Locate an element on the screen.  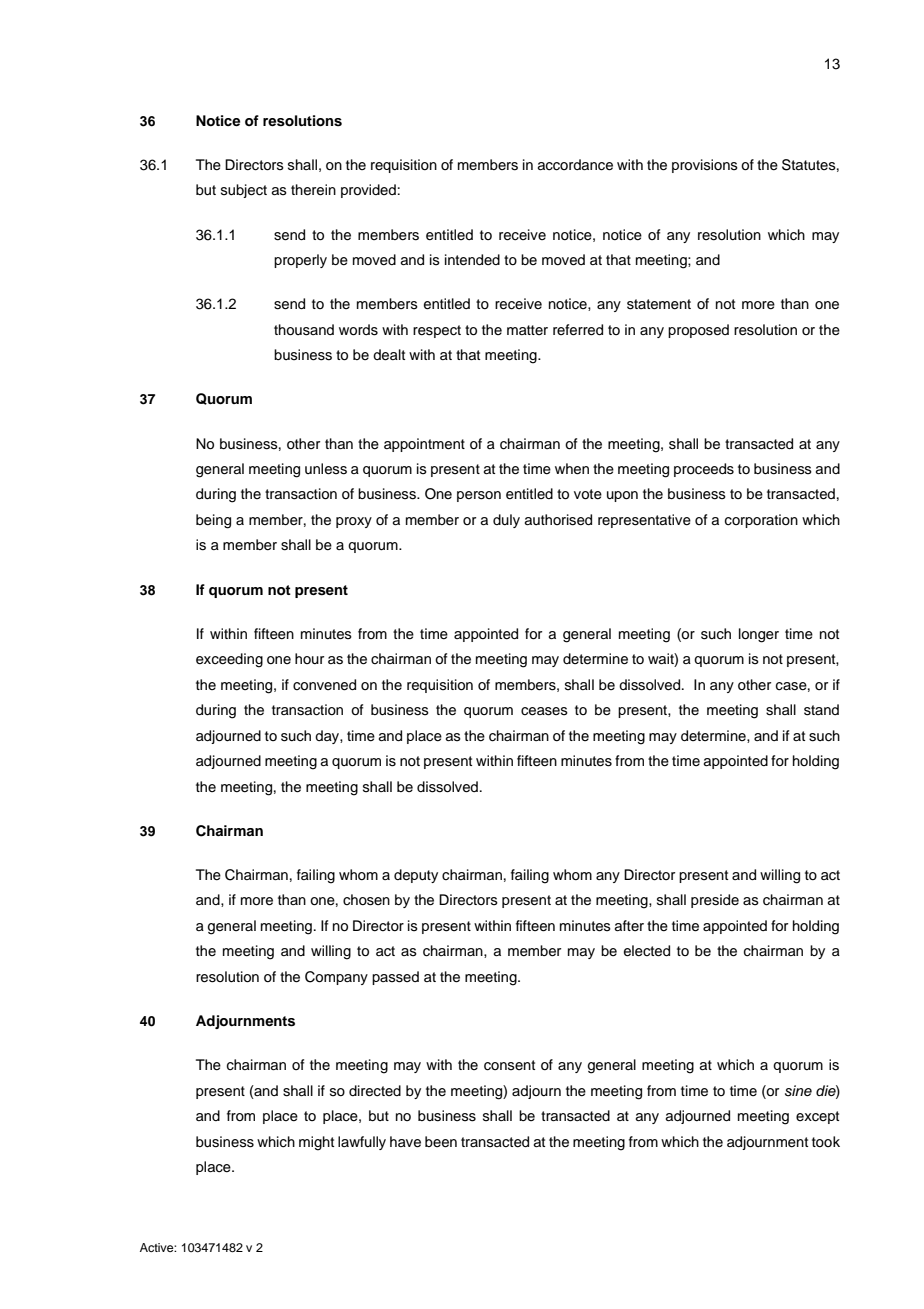
chosen is located at coordinates (366, 900).
